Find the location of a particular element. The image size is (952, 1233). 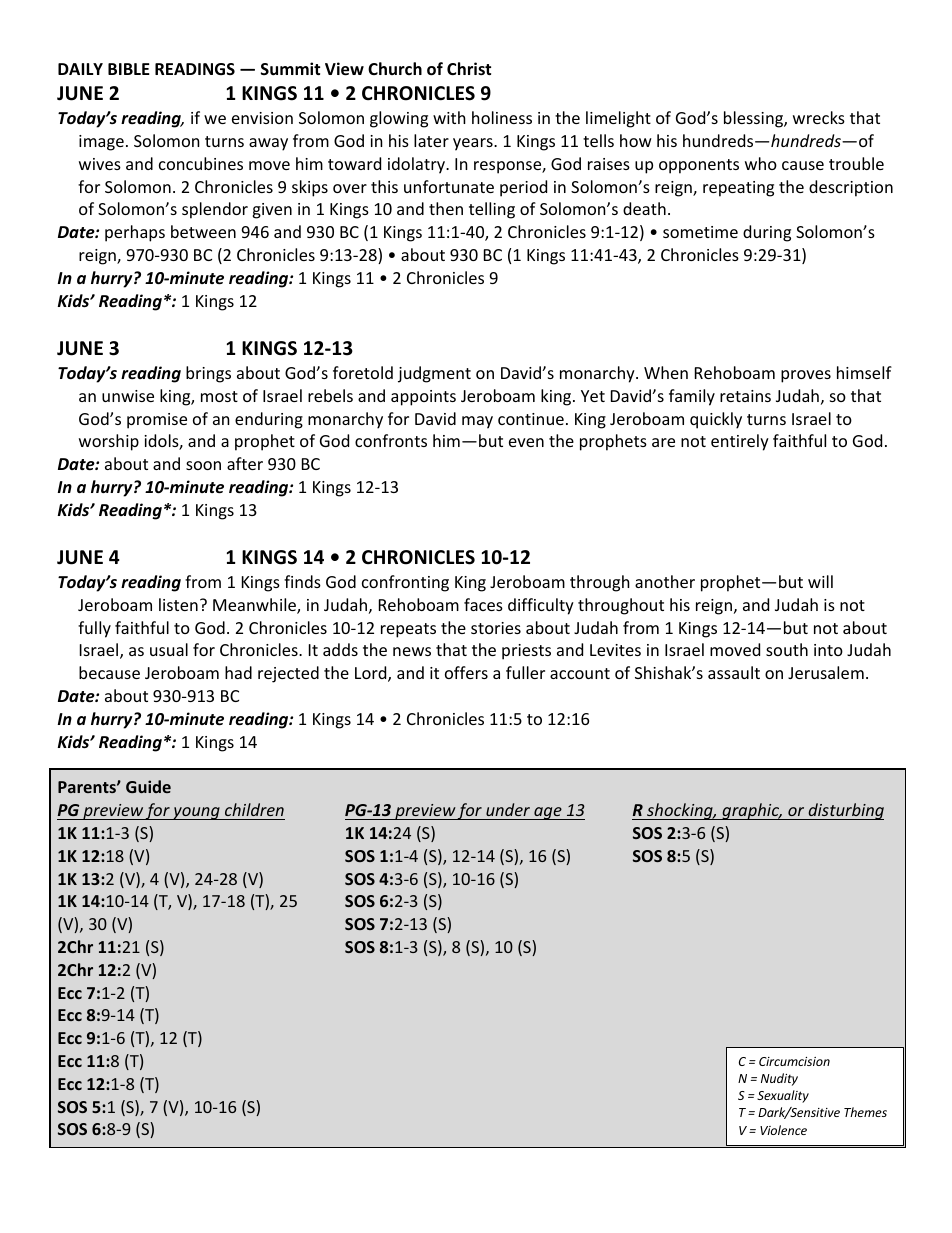

assault is located at coordinates (734, 672).
